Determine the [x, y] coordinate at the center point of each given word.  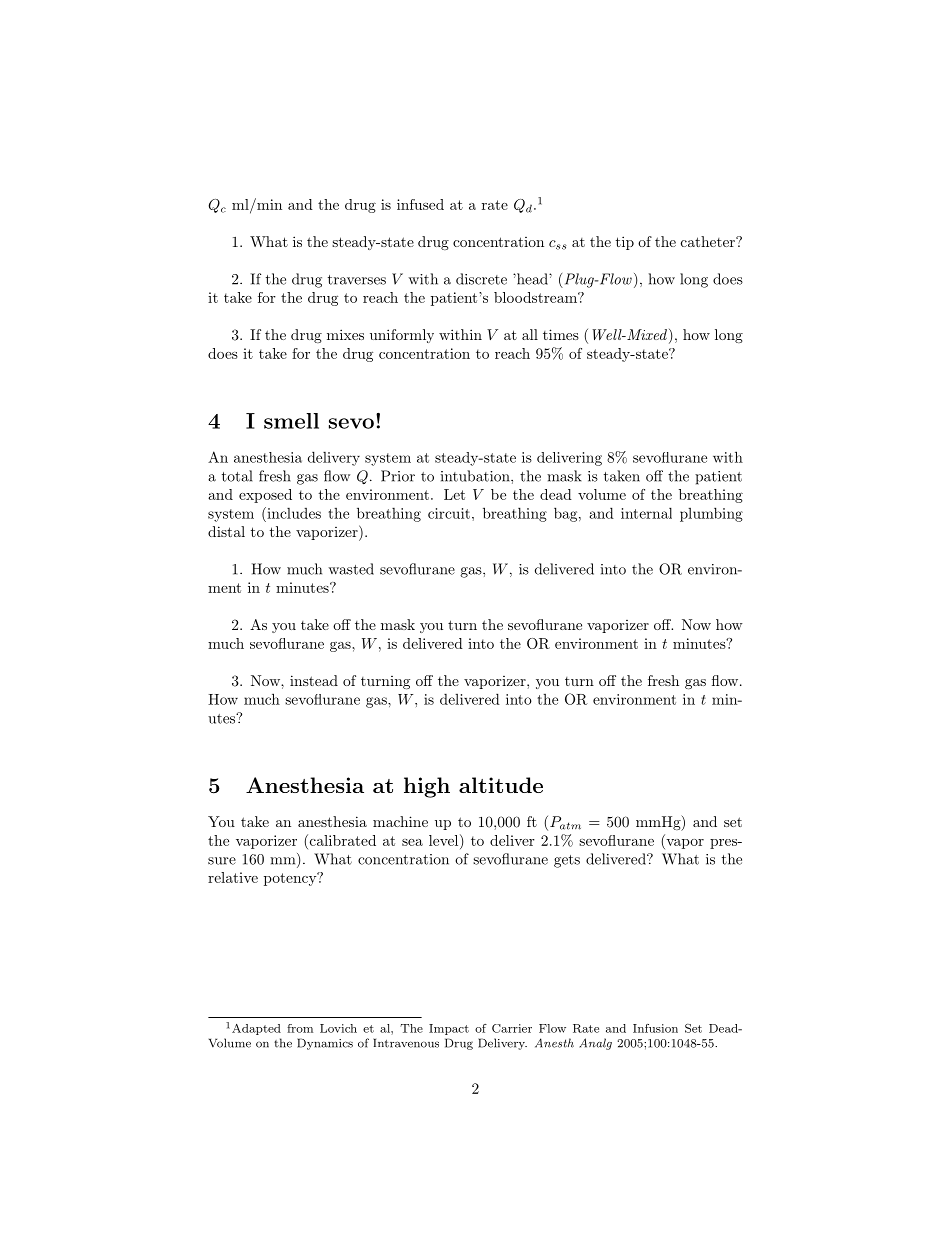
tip [625, 243]
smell [291, 421]
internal [646, 513]
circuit [449, 513]
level [445, 840]
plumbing [711, 514]
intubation [476, 476]
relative [233, 877]
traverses [357, 280]
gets [567, 861]
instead [314, 680]
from [300, 1028]
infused [420, 204]
